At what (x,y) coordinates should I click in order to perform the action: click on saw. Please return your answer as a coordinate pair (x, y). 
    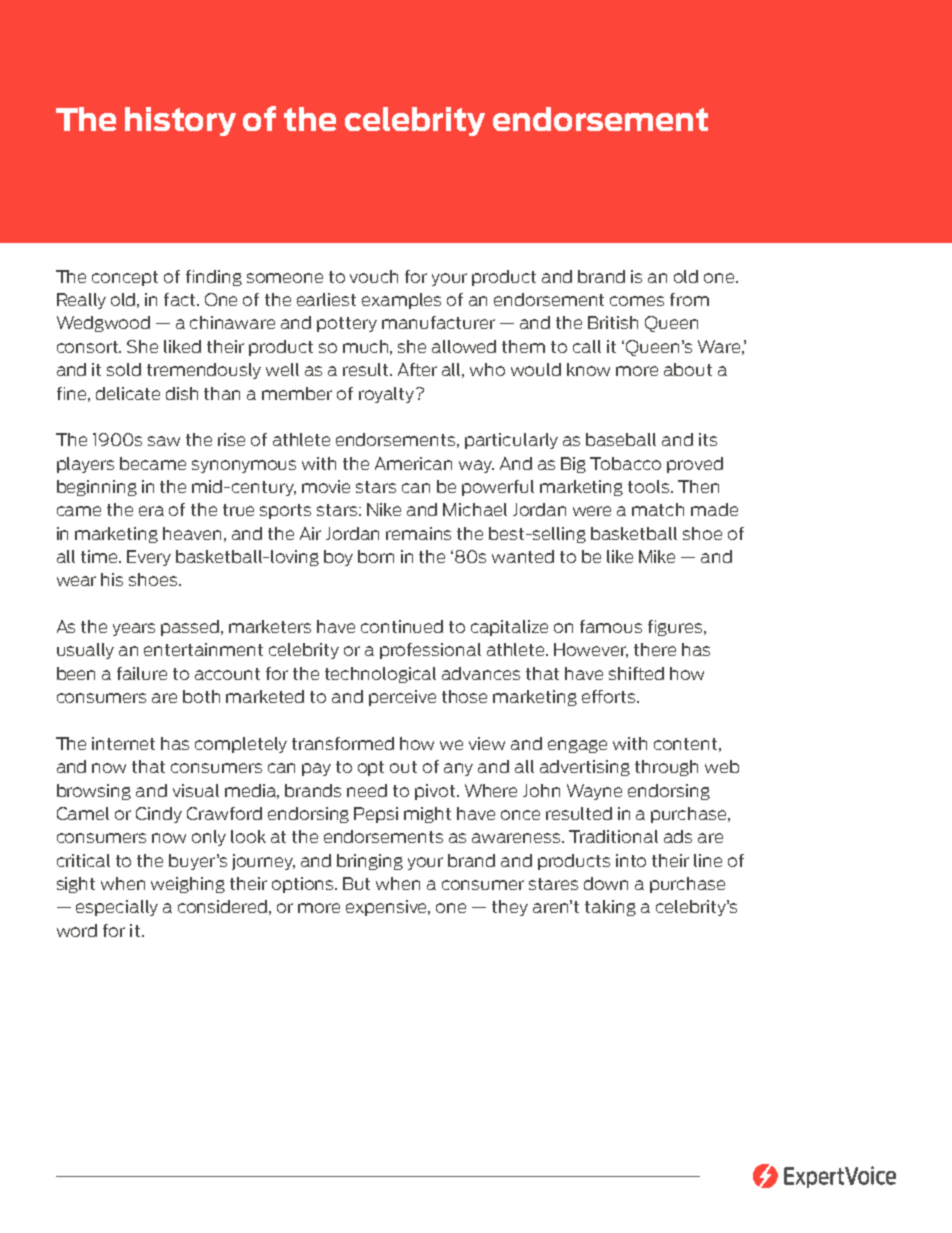
    Looking at the image, I should click on (164, 441).
